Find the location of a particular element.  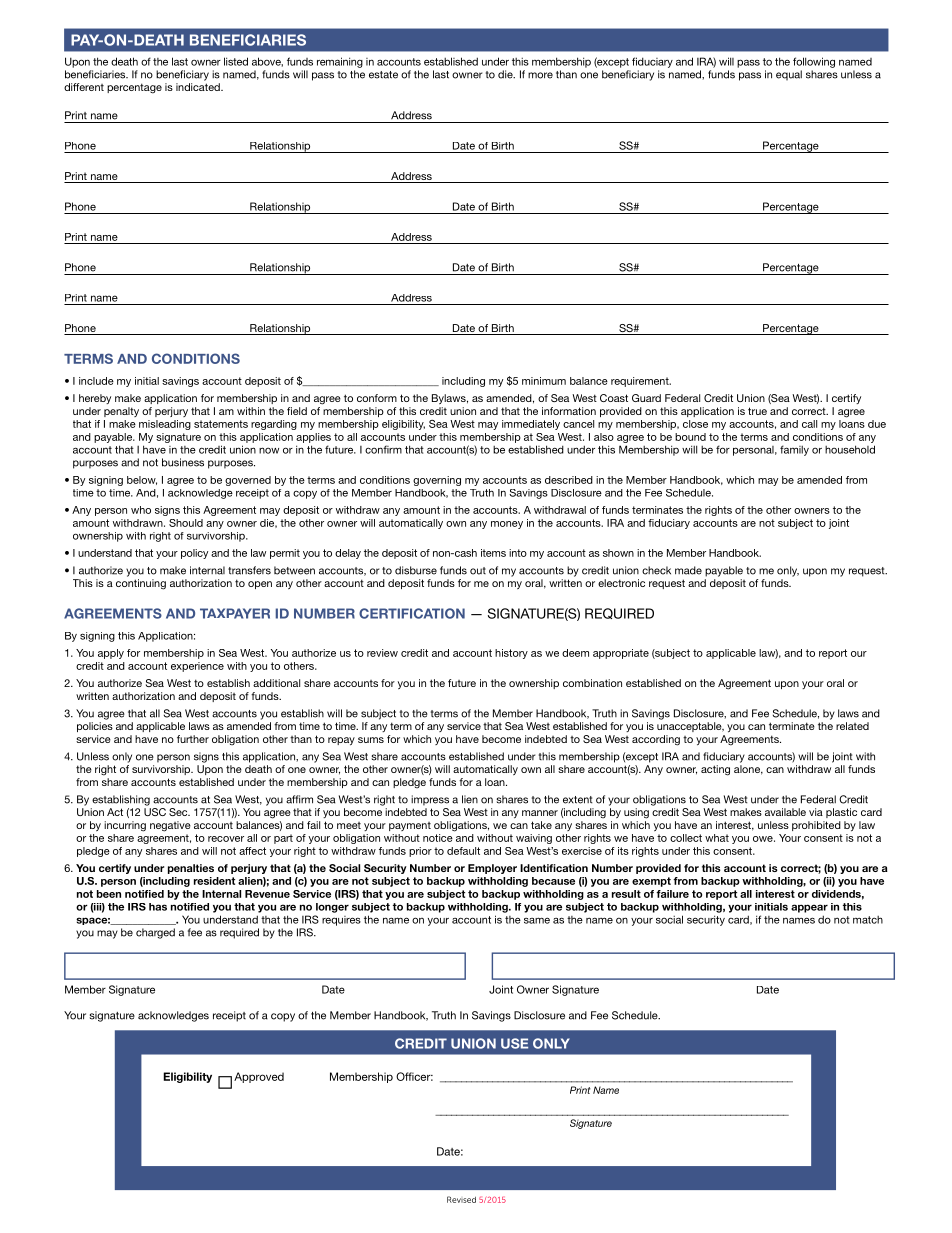

minimum is located at coordinates (544, 381).
